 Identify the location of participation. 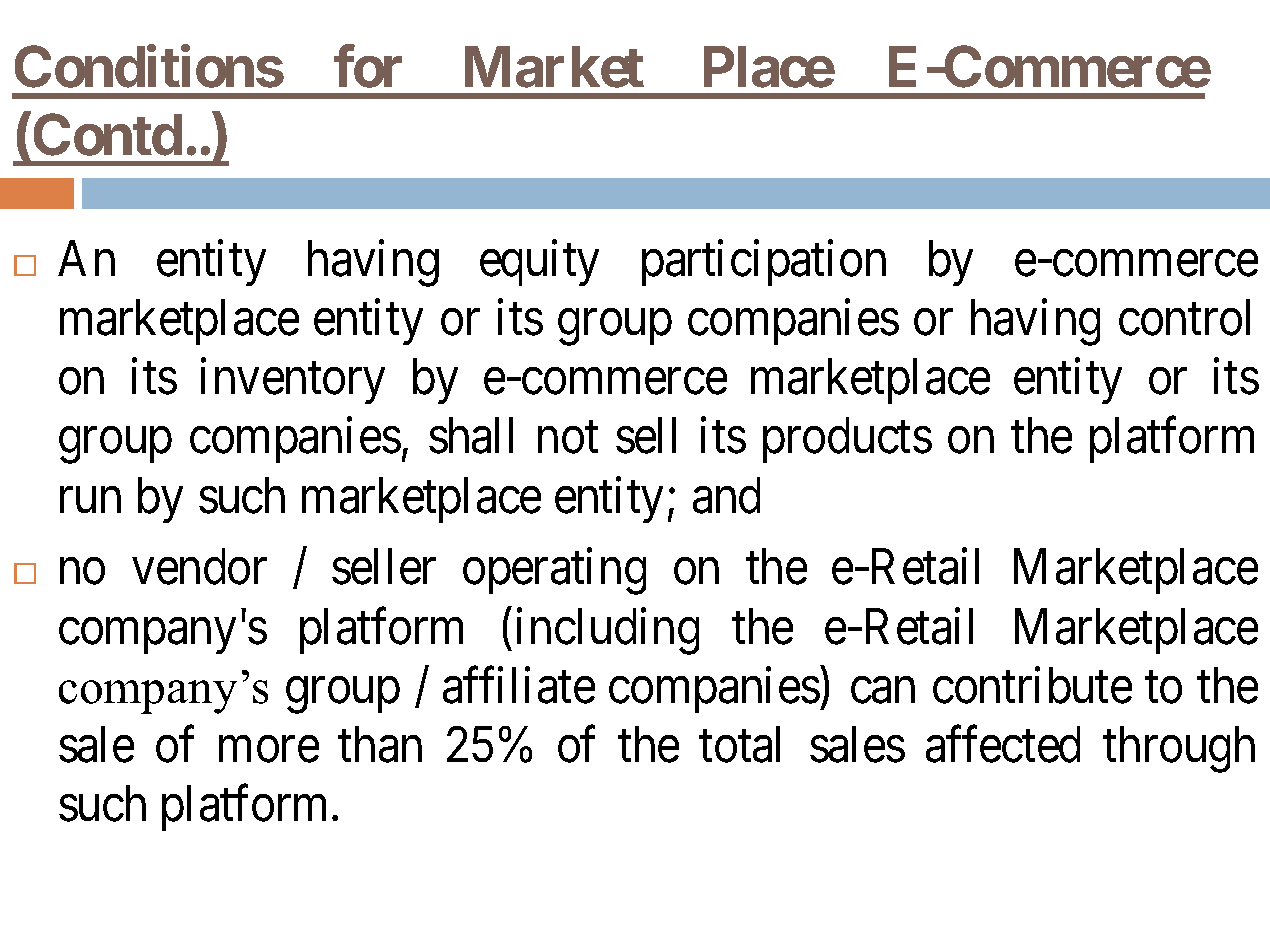
(764, 263).
